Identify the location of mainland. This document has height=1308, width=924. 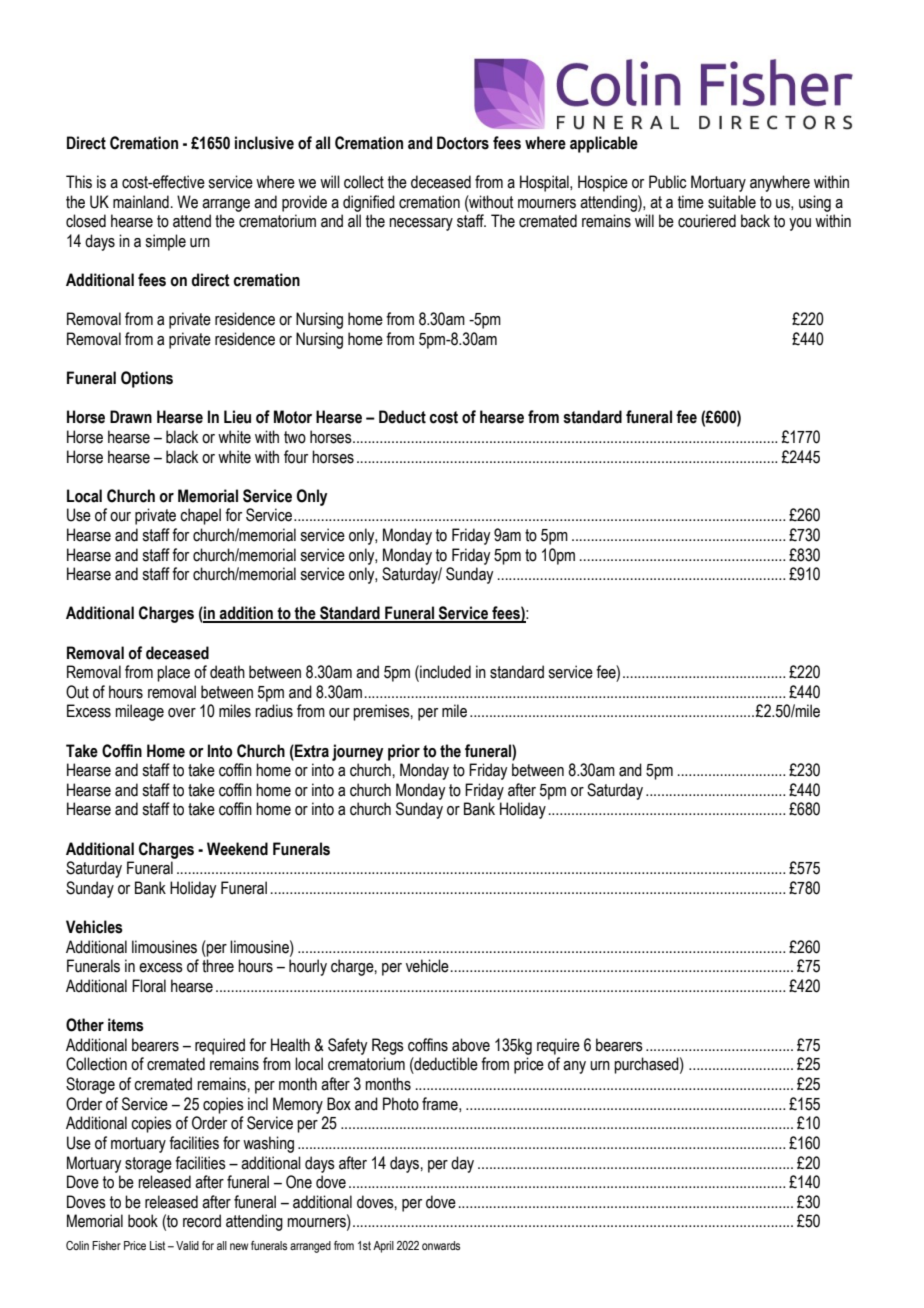
(141, 202).
